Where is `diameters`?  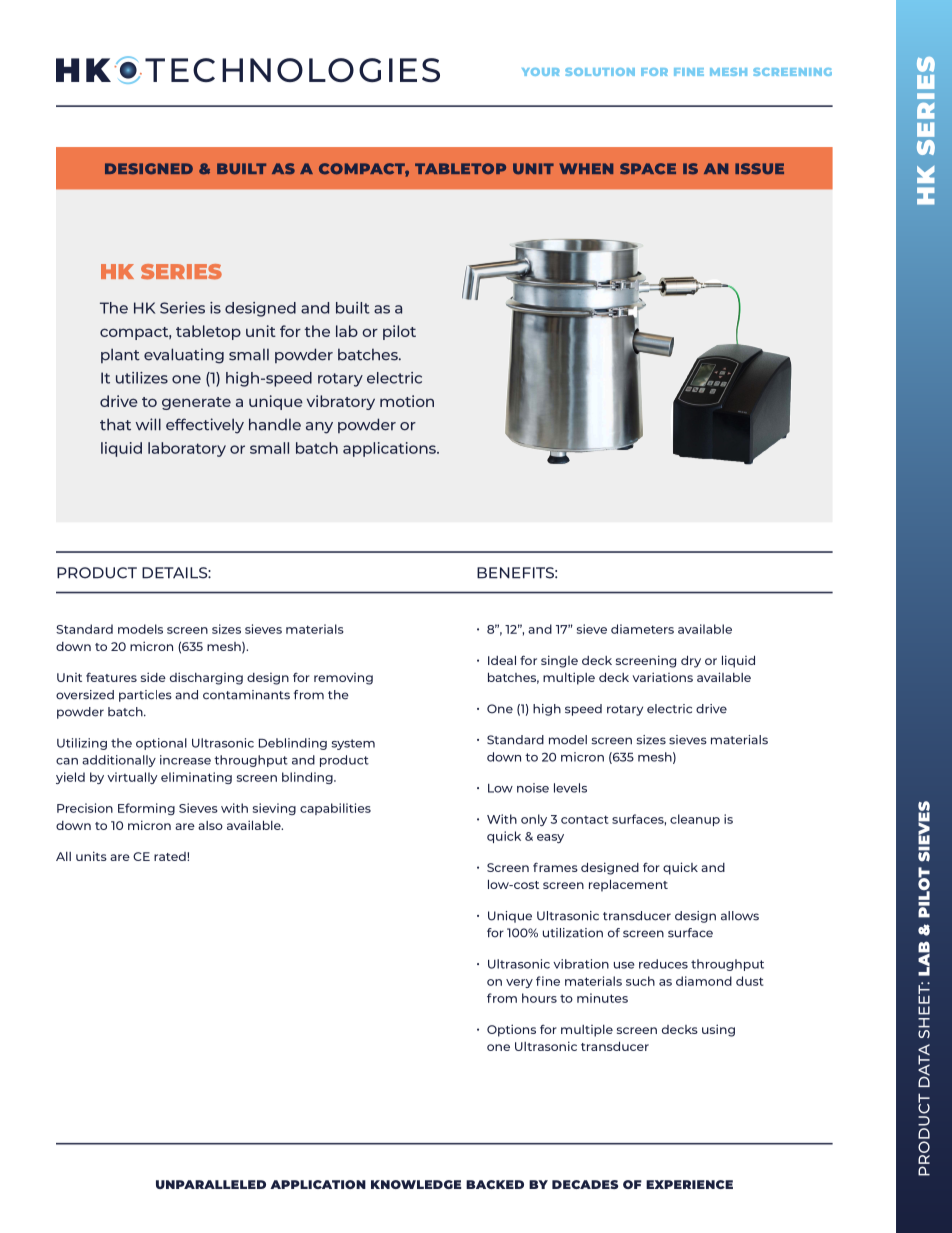
diameters is located at coordinates (642, 629).
